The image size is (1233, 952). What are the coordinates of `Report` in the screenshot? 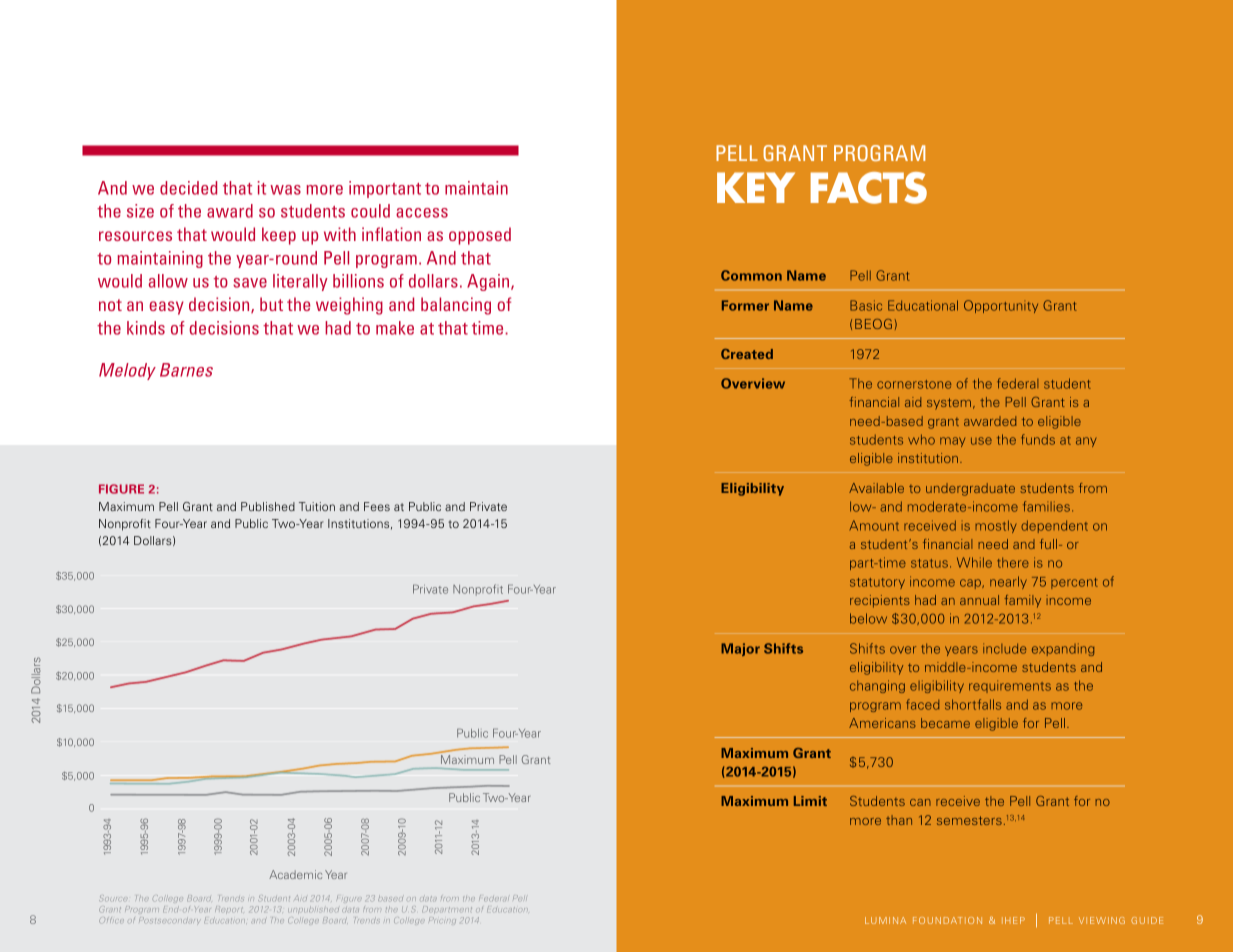 It's located at (229, 909).
